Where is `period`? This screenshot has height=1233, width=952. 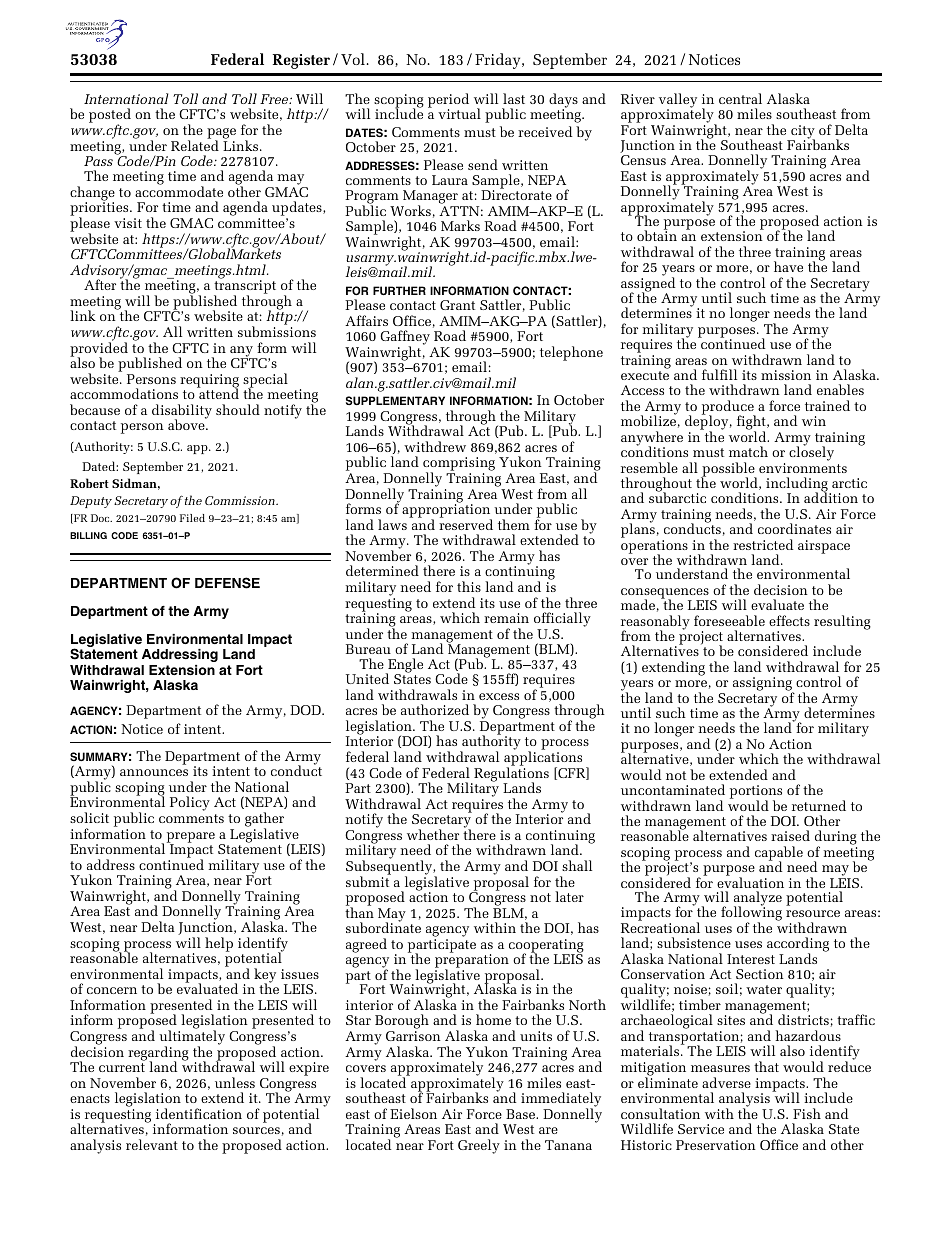
period is located at coordinates (448, 101).
